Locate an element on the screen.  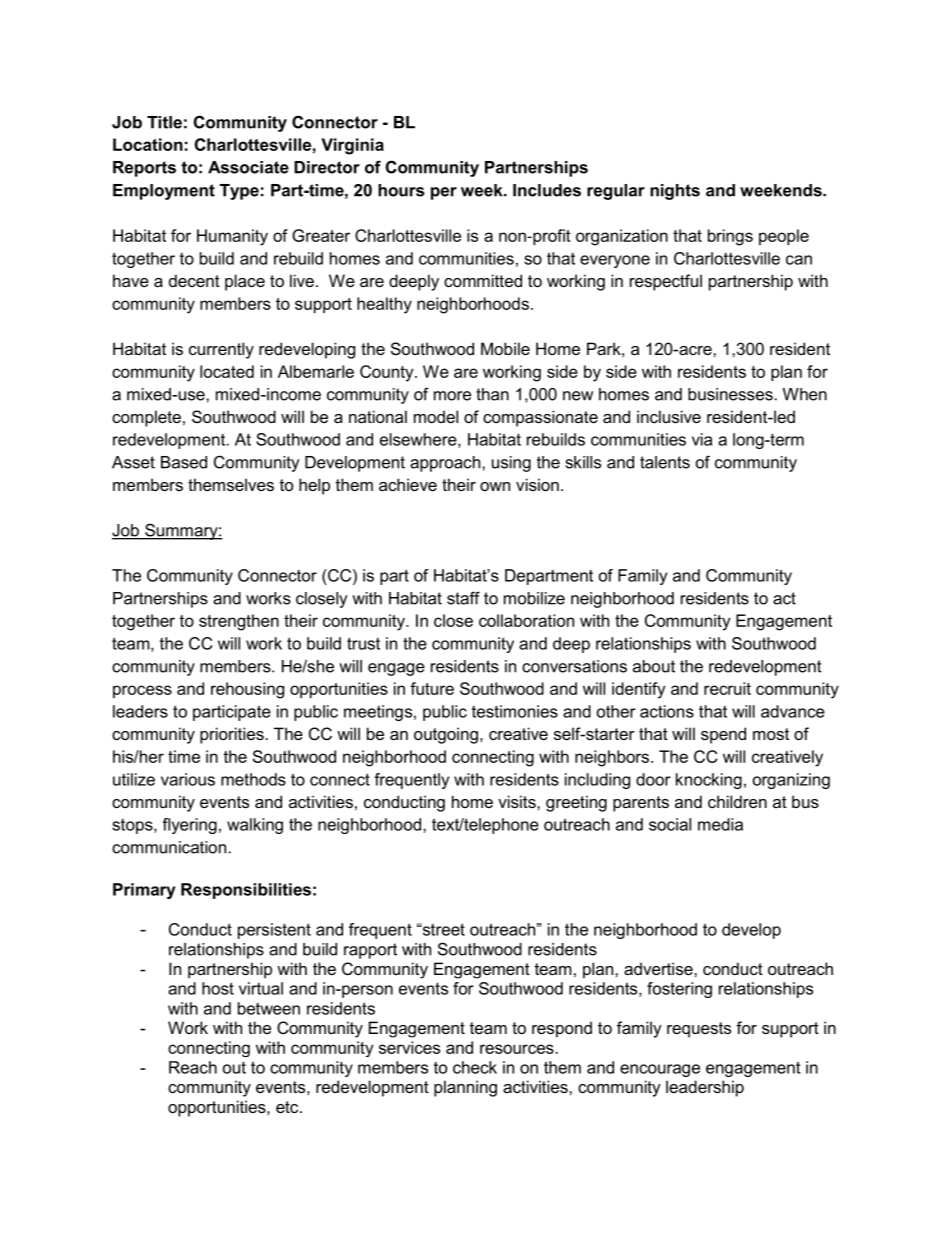
media is located at coordinates (720, 824).
